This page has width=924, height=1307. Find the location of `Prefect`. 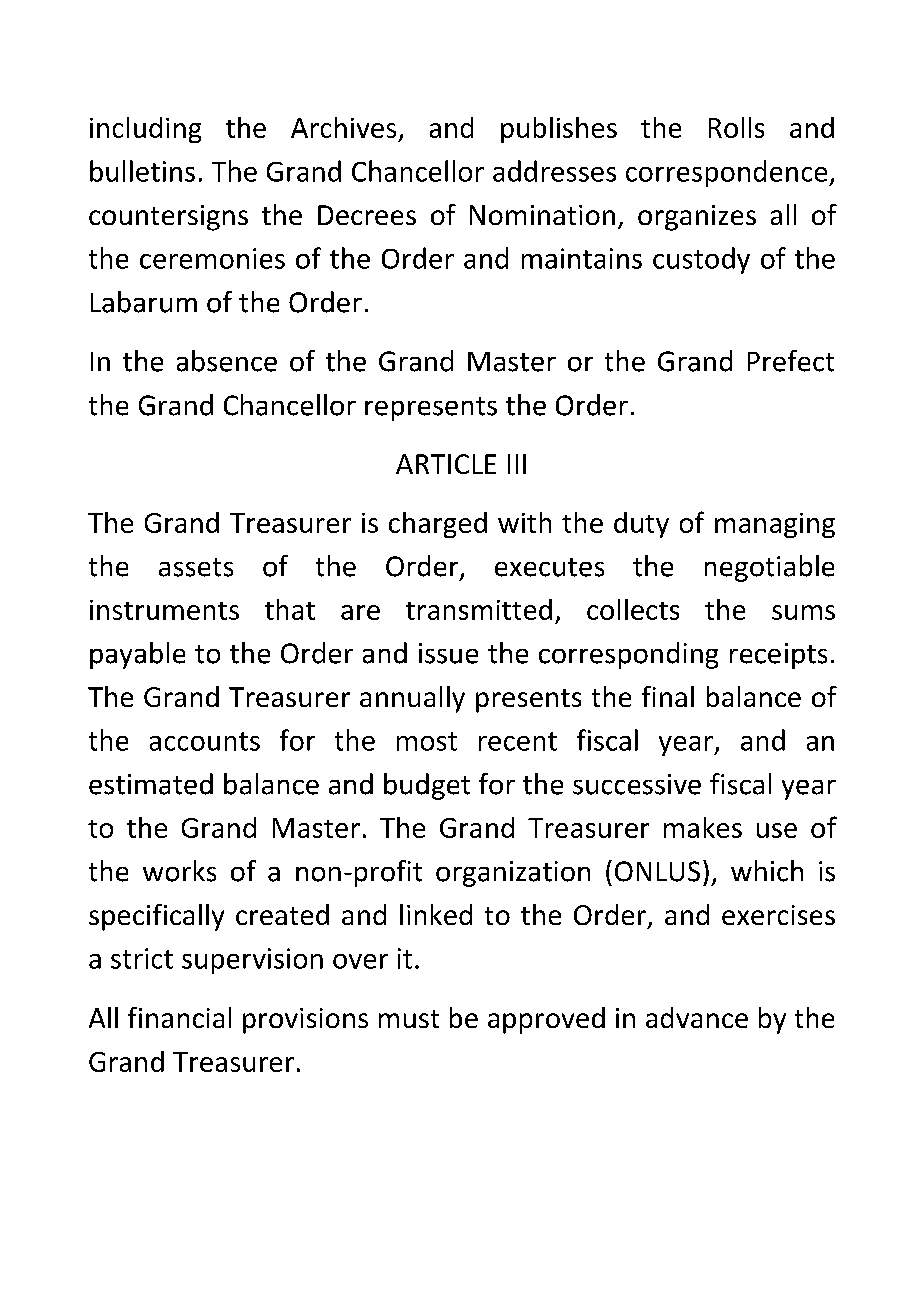

Prefect is located at coordinates (791, 361).
